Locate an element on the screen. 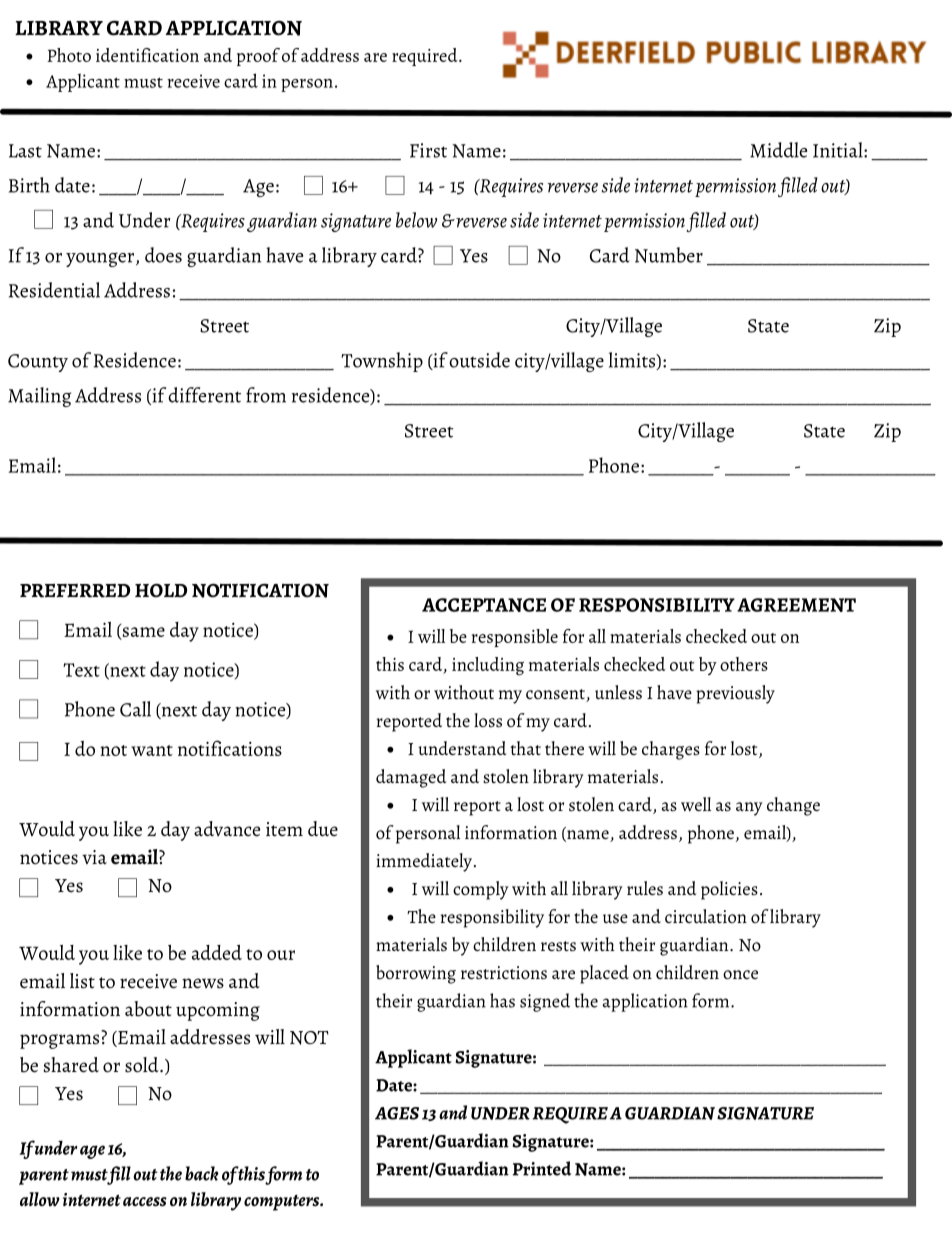 Image resolution: width=952 pixels, height=1233 pixels. same is located at coordinates (142, 633).
